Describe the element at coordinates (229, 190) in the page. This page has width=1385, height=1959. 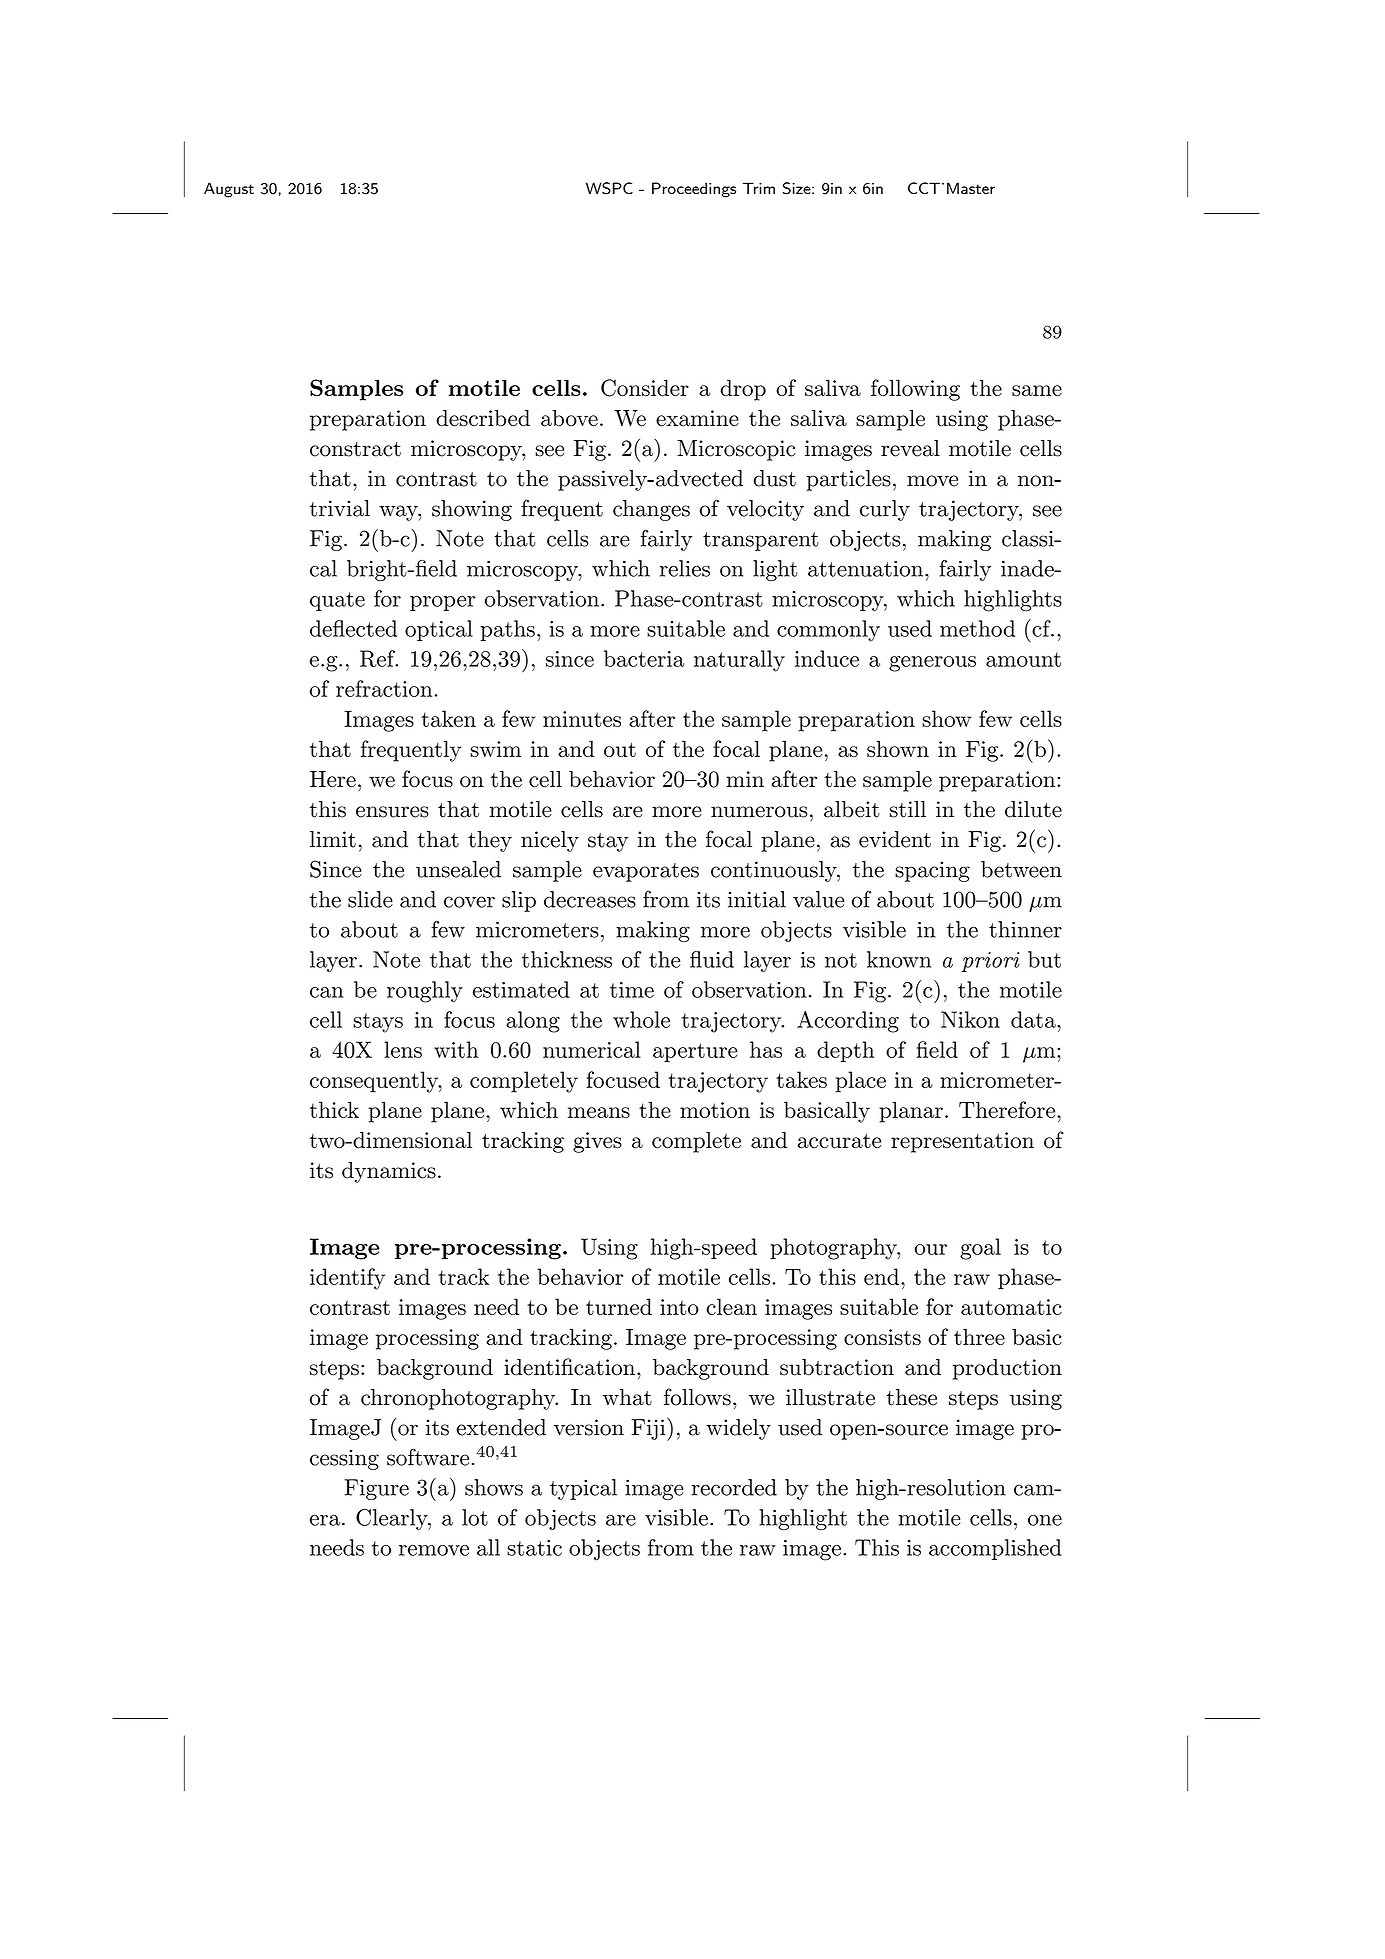
I see `August` at that location.
